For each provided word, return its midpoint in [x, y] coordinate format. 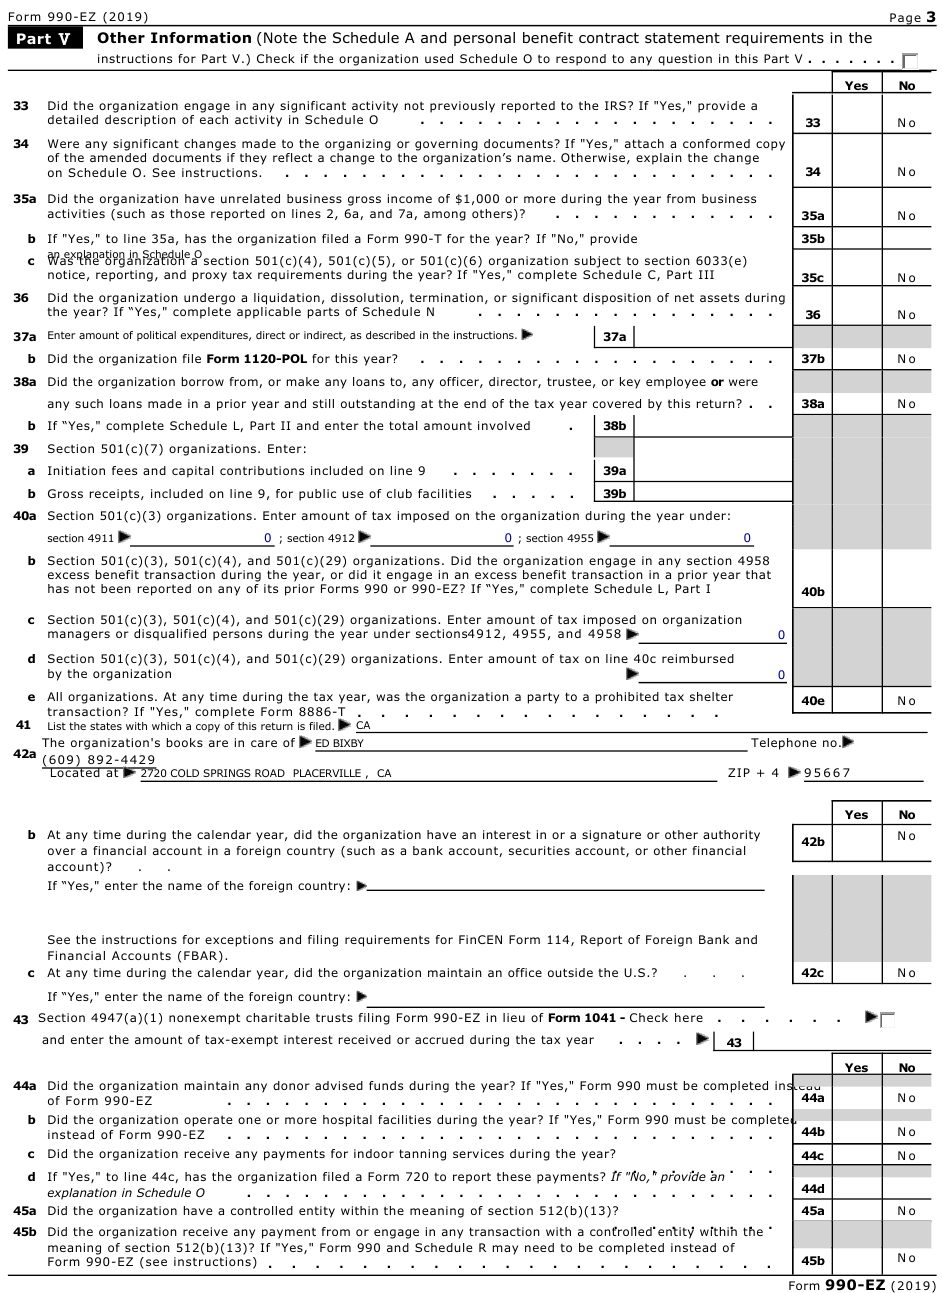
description [140, 121]
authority [731, 836]
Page [905, 20]
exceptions [239, 941]
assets [719, 297]
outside [570, 972]
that [758, 574]
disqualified [170, 635]
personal [484, 39]
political [156, 336]
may [505, 1250]
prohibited [627, 698]
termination [446, 297]
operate [208, 1121]
